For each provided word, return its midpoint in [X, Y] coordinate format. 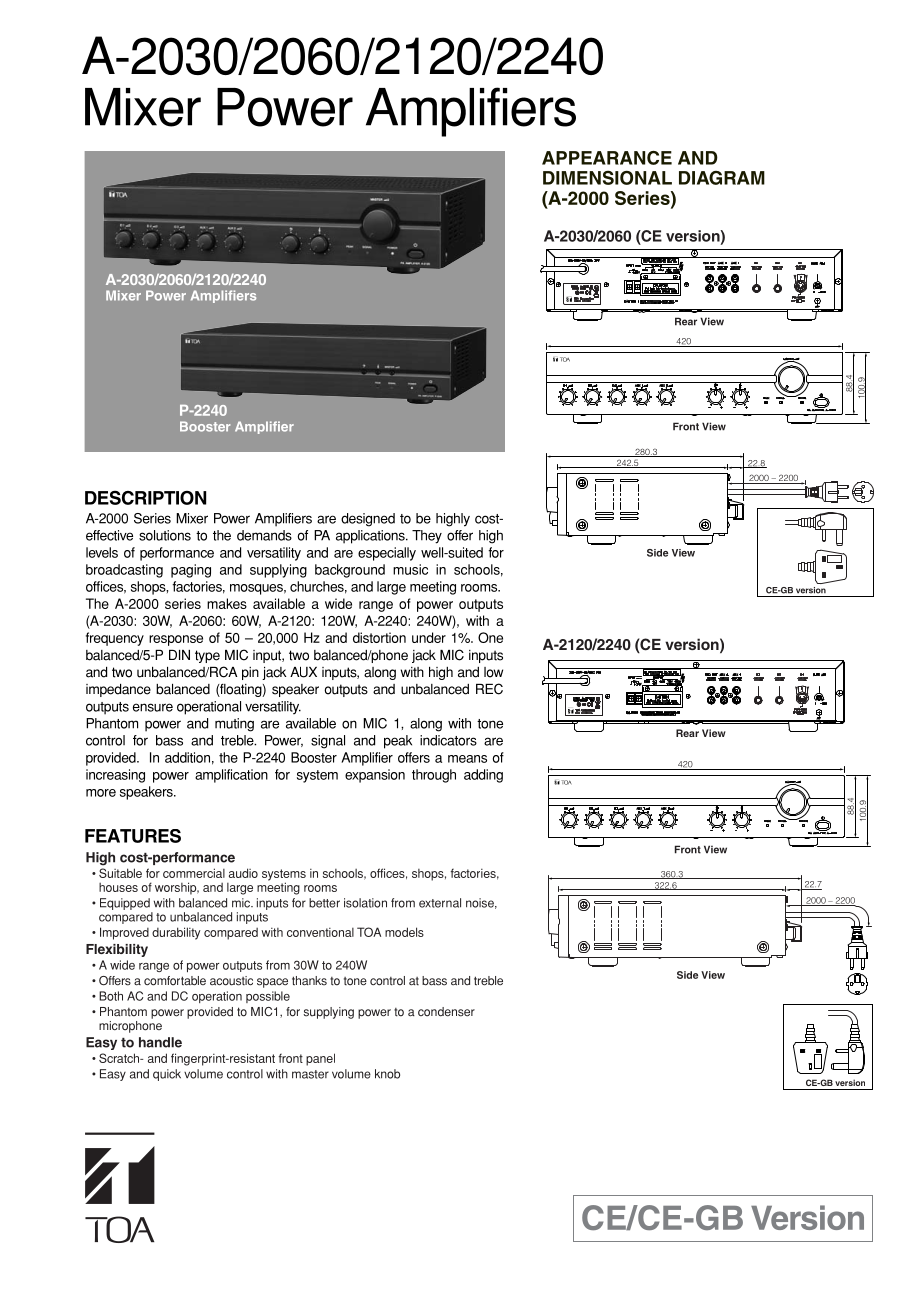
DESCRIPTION [145, 497]
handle [160, 1042]
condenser [446, 1012]
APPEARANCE [607, 158]
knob [387, 1074]
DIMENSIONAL [607, 178]
